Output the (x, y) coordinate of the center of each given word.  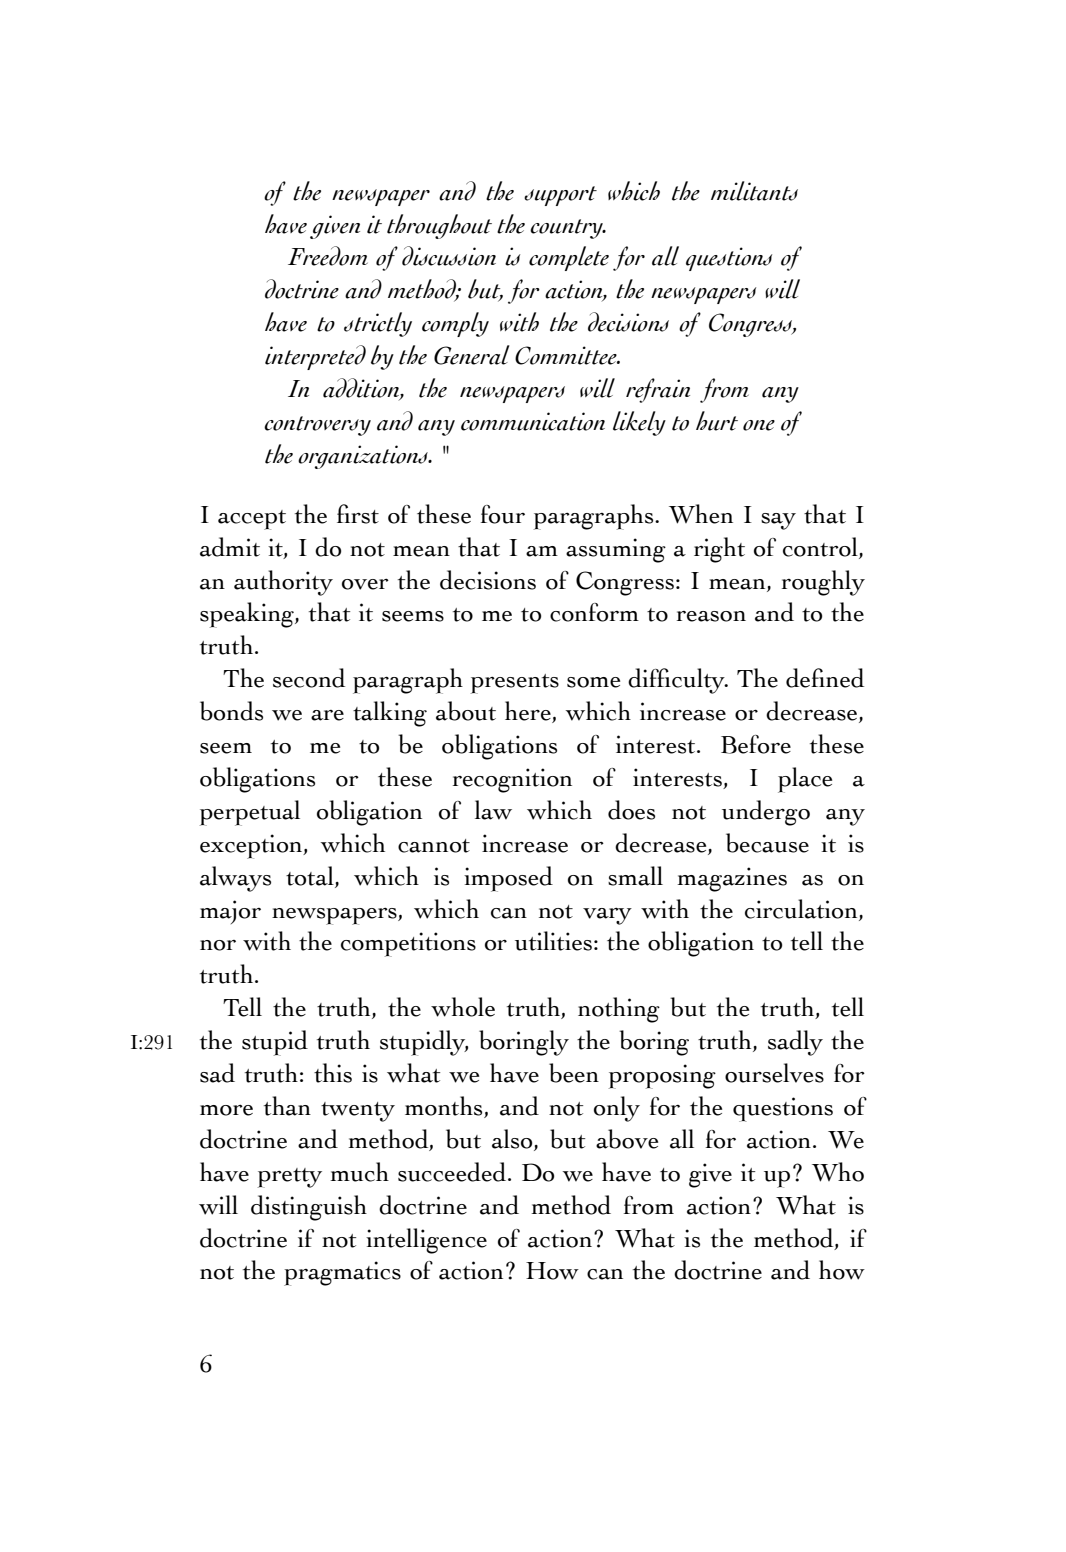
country (568, 229)
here (529, 712)
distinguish (309, 1208)
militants (754, 191)
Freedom (328, 256)
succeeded (453, 1172)
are (327, 715)
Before (756, 744)
